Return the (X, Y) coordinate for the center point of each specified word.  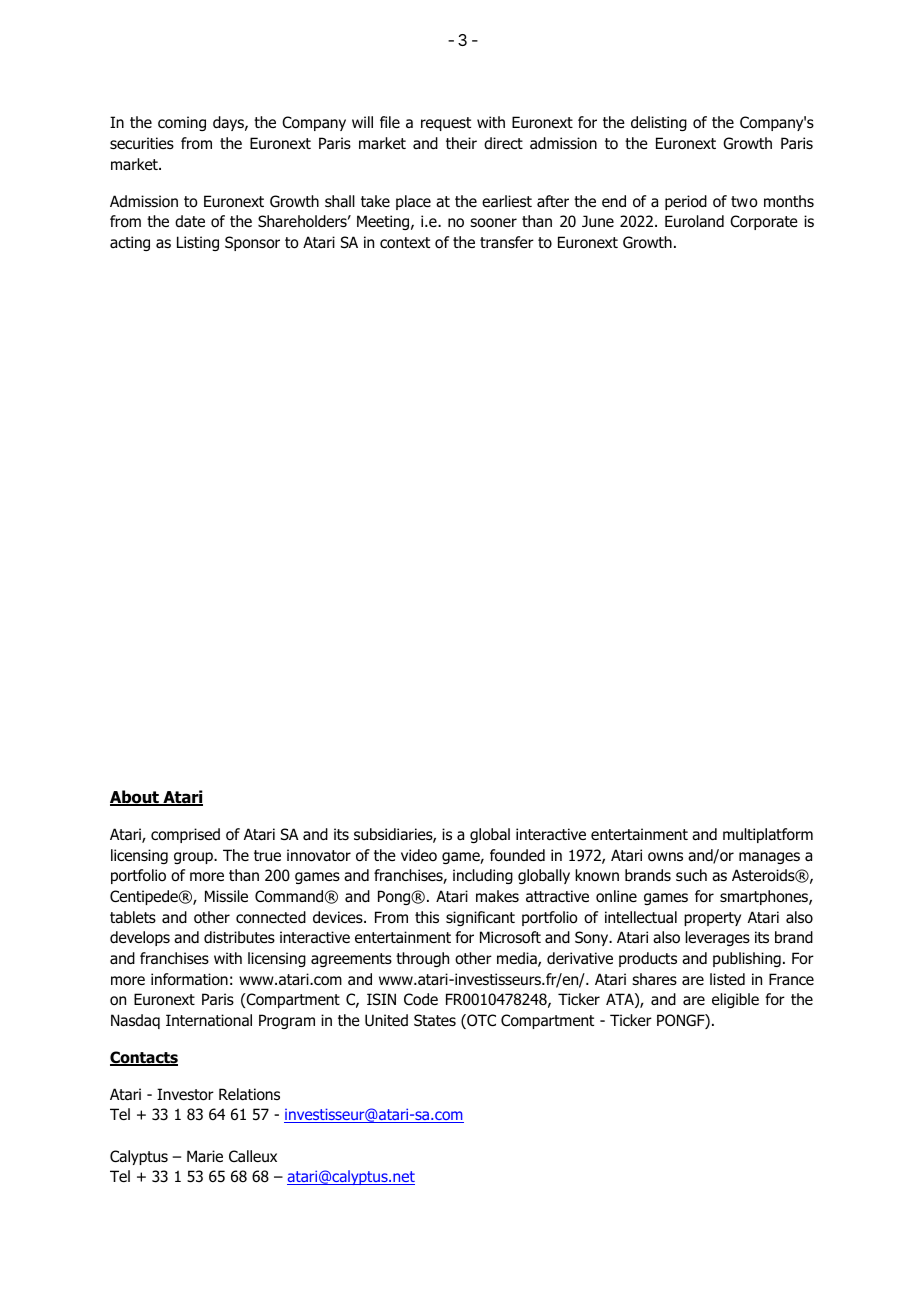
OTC (480, 1021)
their (461, 143)
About (135, 798)
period (686, 202)
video (419, 855)
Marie (205, 1156)
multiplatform (768, 835)
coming (182, 123)
